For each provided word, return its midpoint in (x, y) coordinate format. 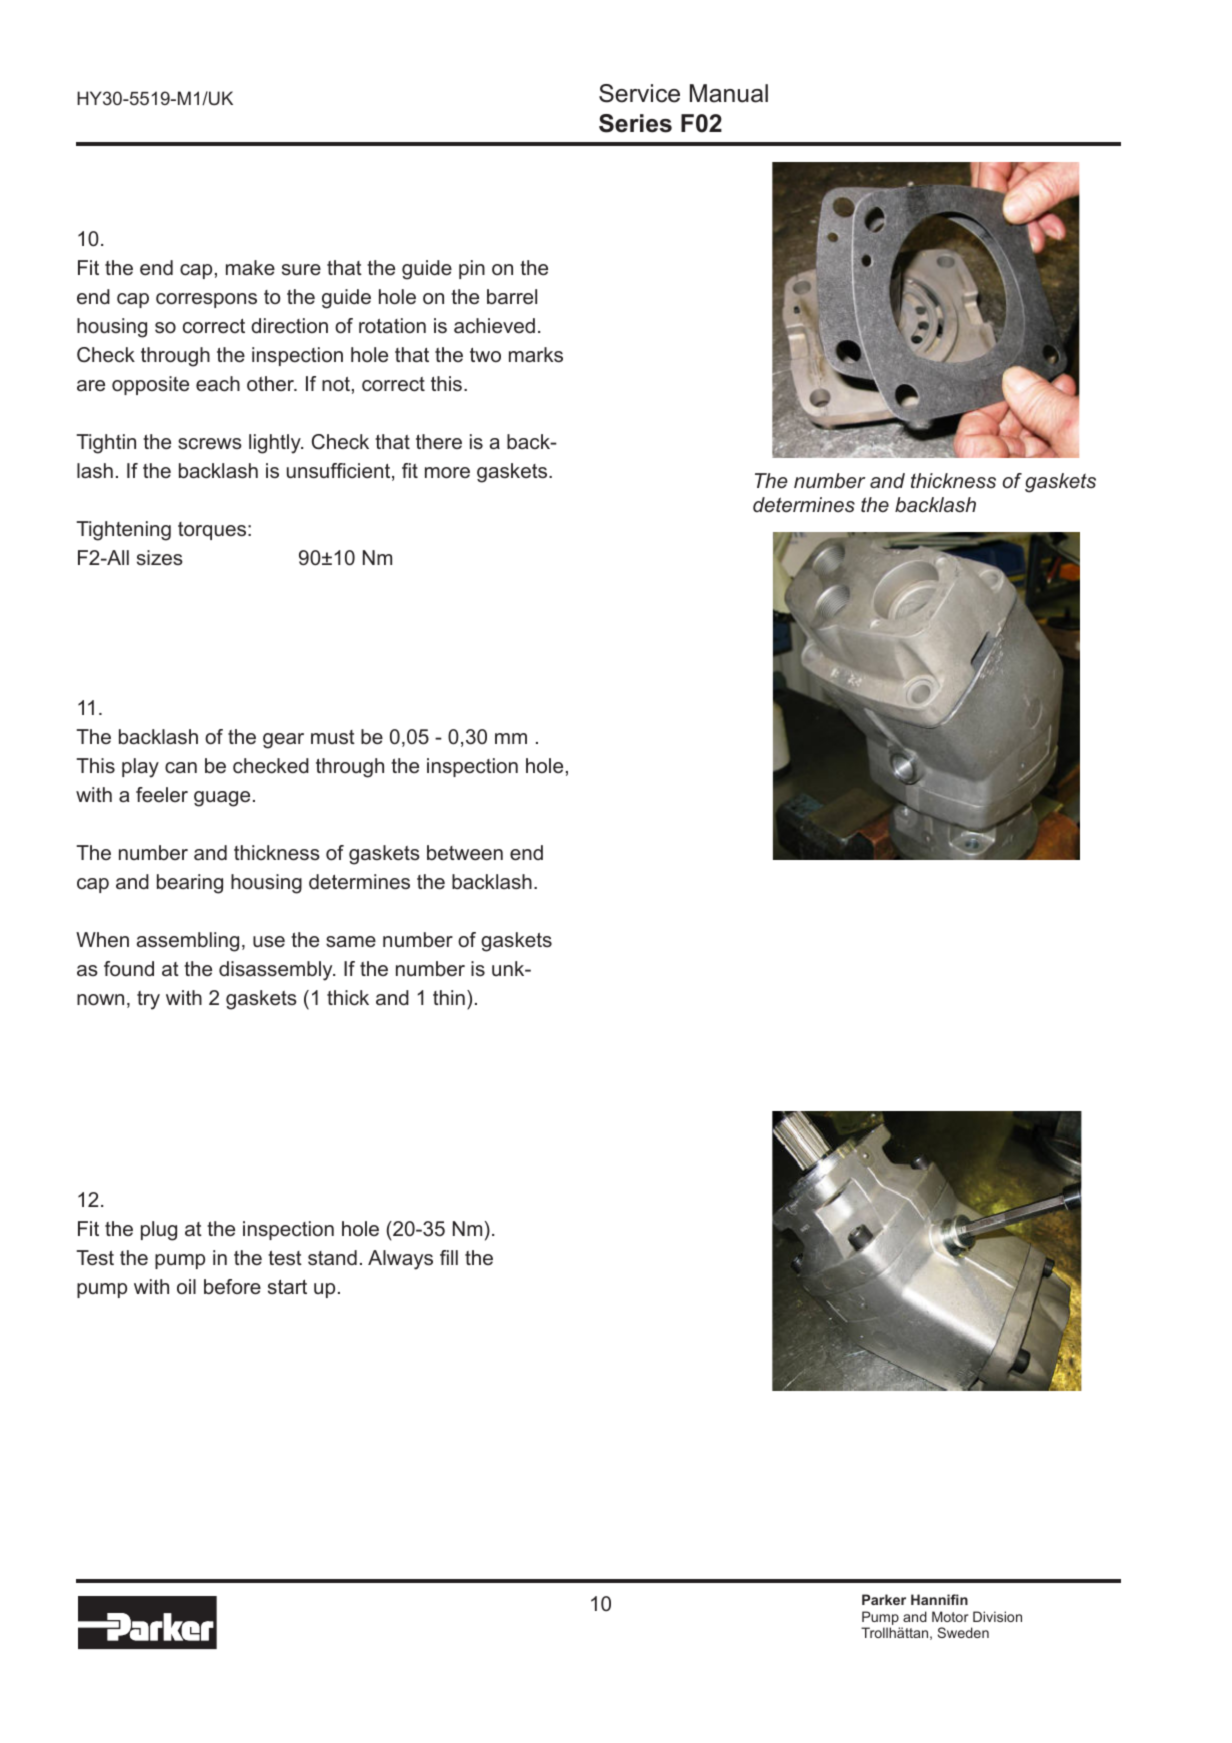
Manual (729, 93)
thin (449, 997)
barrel (512, 297)
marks (536, 355)
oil (186, 1286)
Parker (884, 1599)
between (465, 853)
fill (449, 1257)
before (232, 1287)
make (250, 268)
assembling (188, 942)
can (181, 768)
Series (635, 123)
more (447, 473)
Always (400, 1260)
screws (210, 444)
